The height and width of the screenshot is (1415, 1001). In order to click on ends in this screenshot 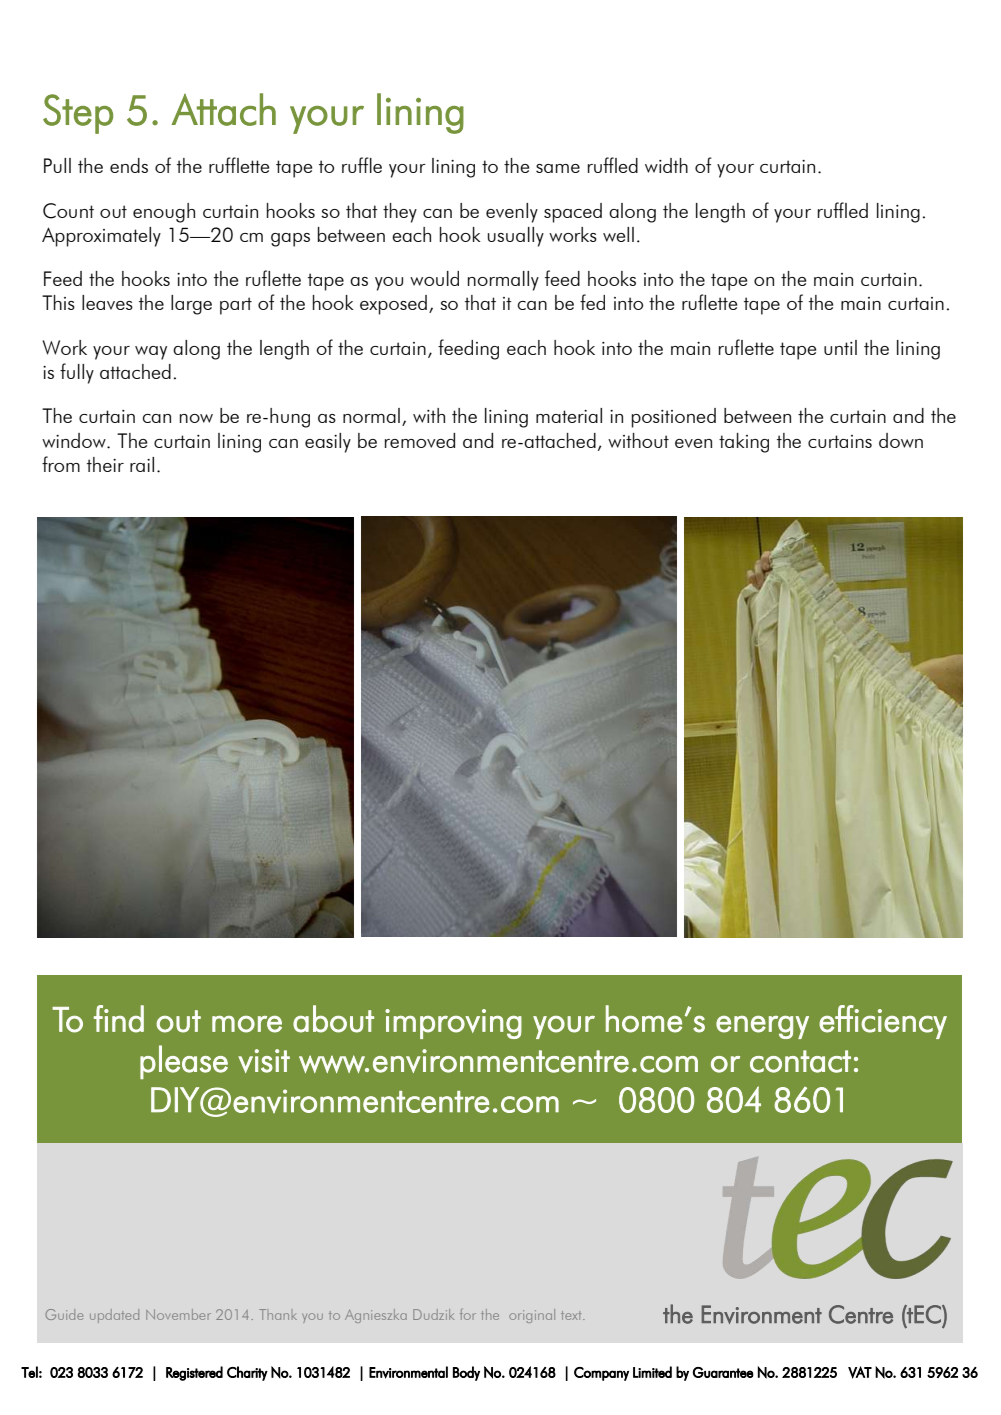, I will do `click(129, 165)`.
